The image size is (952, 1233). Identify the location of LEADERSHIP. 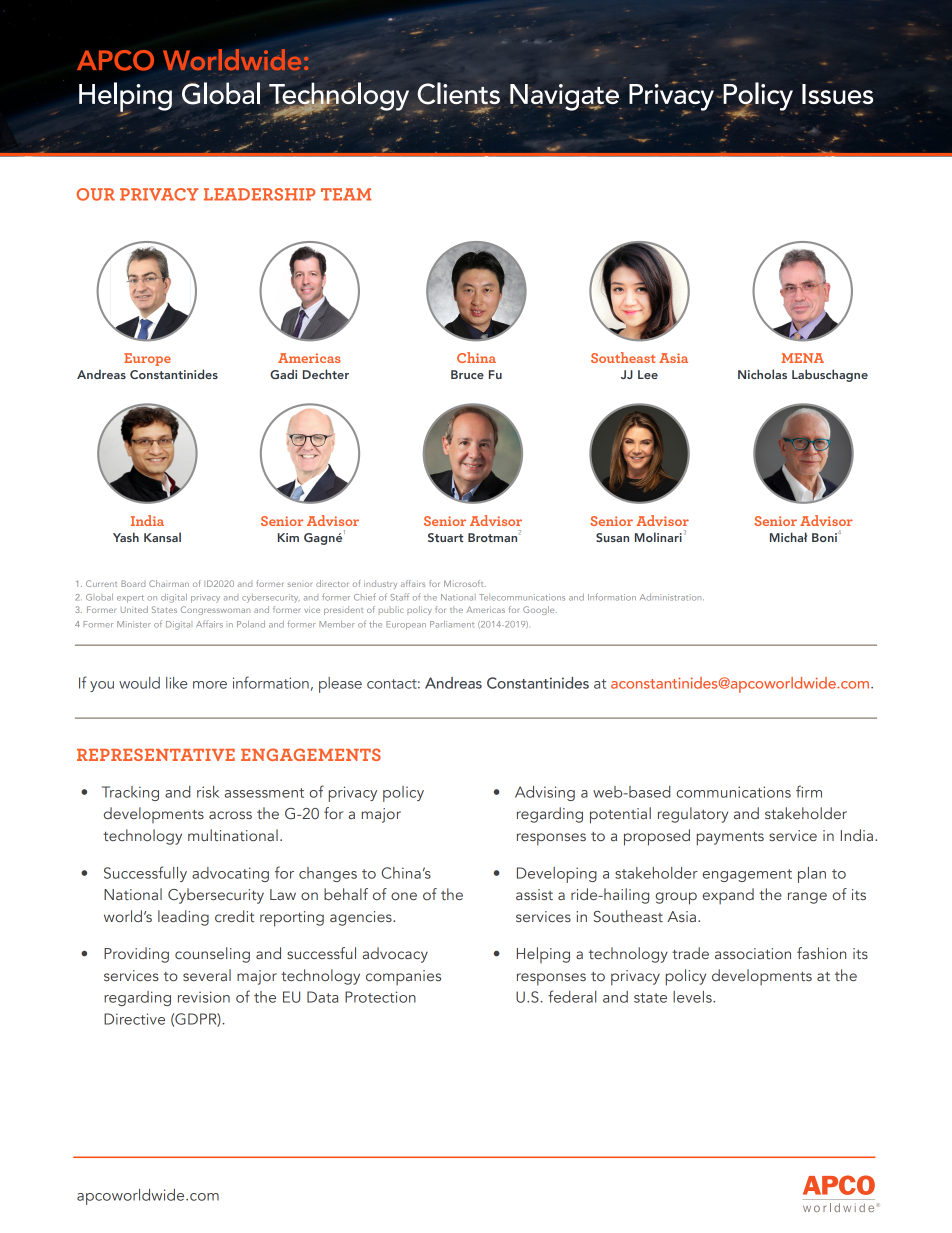
(259, 194).
